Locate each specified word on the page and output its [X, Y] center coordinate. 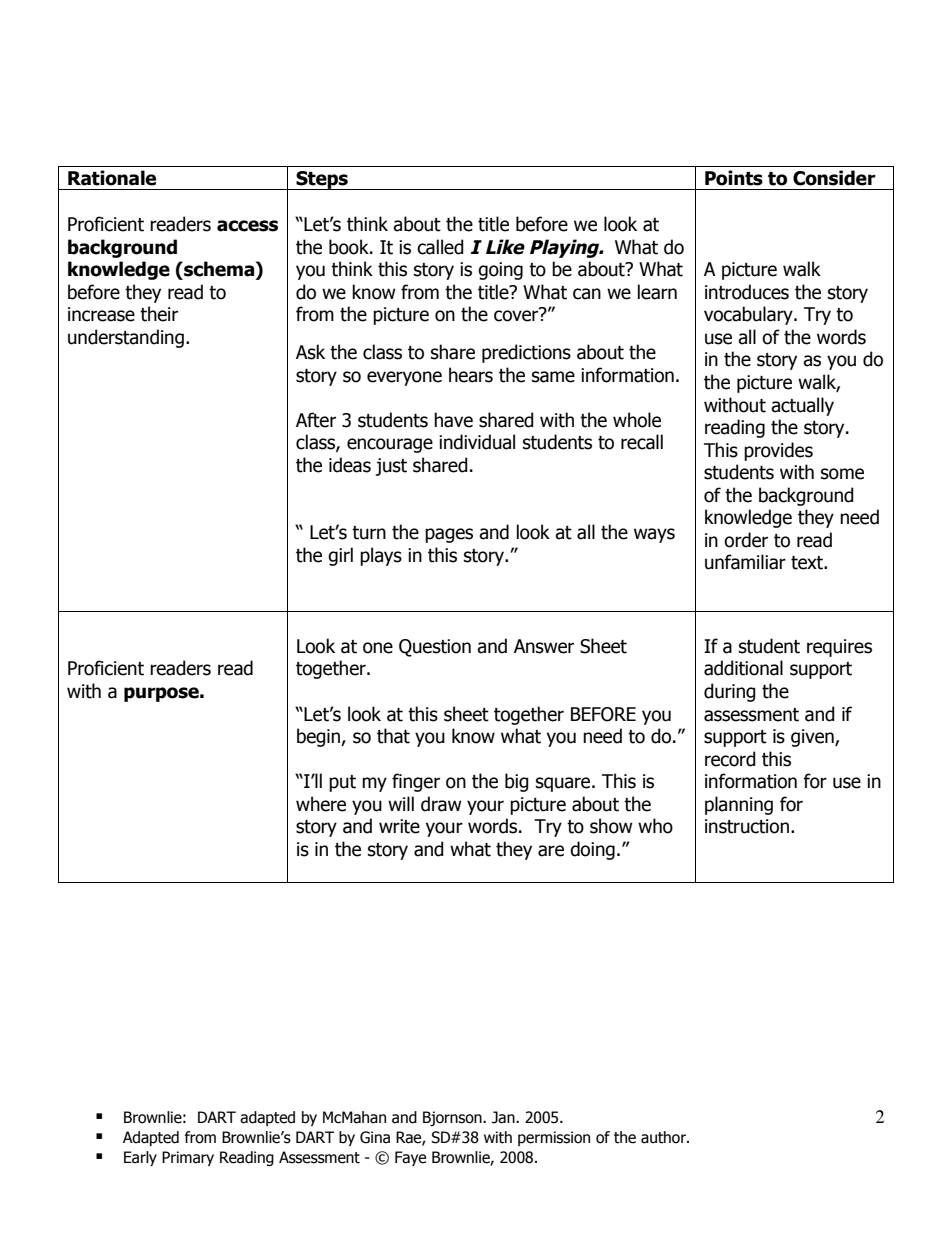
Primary [188, 1158]
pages [449, 535]
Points [734, 178]
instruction [747, 826]
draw [441, 804]
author [664, 1137]
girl [340, 556]
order [746, 540]
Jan [504, 1117]
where [321, 804]
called [440, 247]
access [247, 226]
